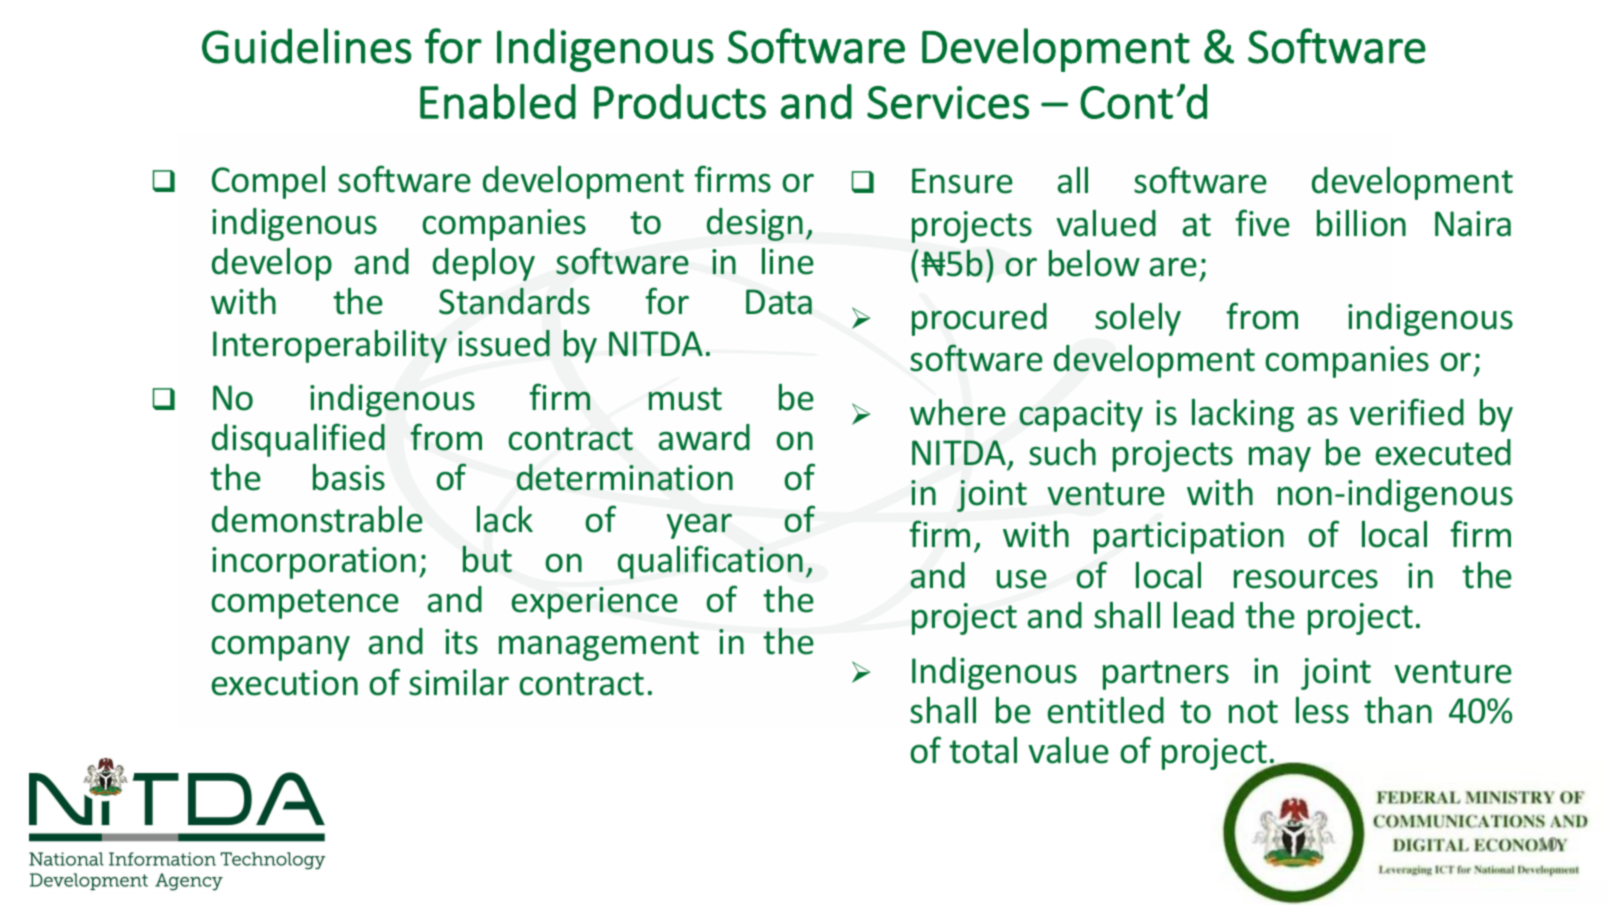  Describe the element at coordinates (498, 101) in the screenshot. I see `Enabled` at that location.
